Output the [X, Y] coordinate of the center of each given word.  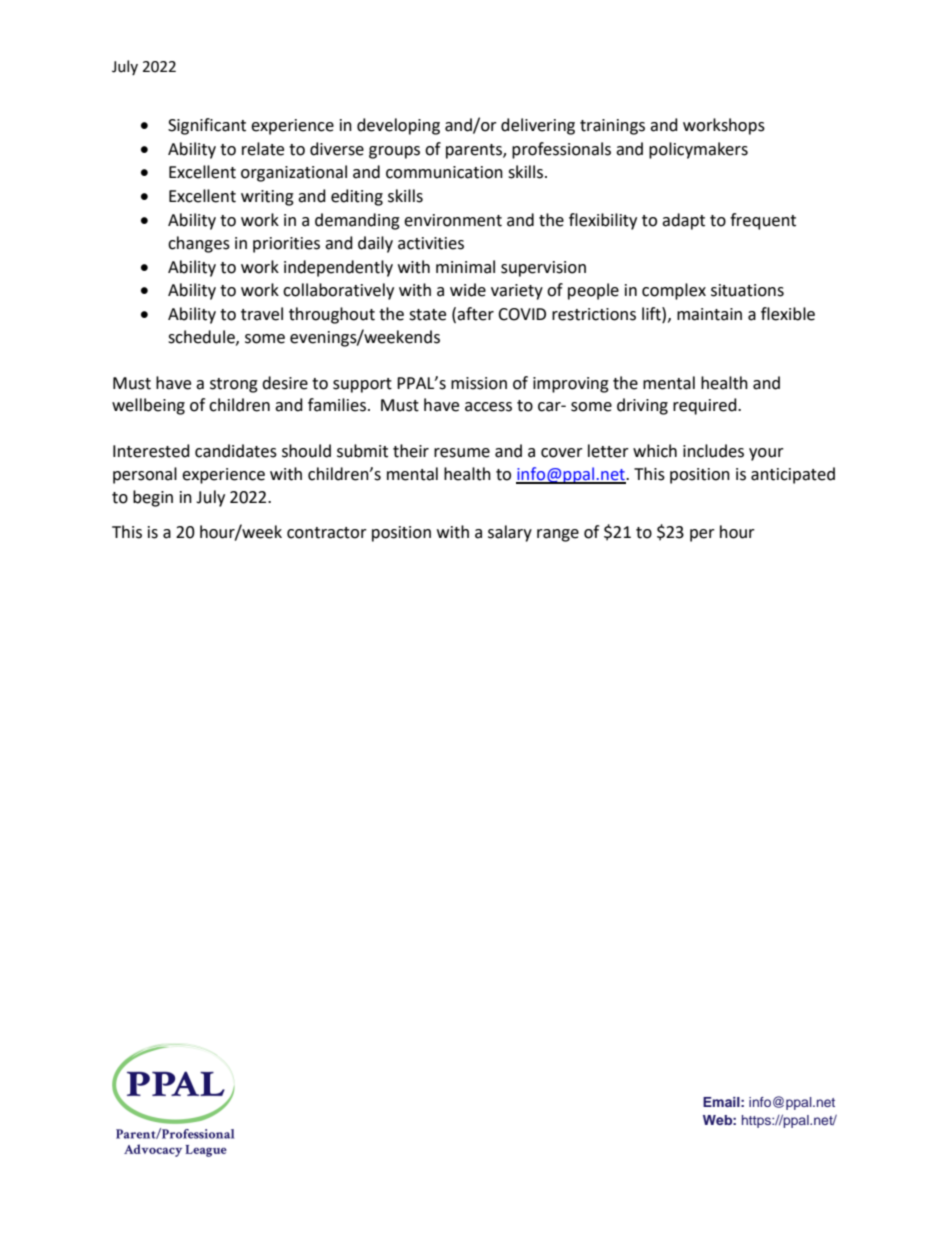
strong [234, 385]
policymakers [698, 150]
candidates [236, 451]
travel [262, 314]
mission [479, 383]
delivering [538, 126]
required [706, 406]
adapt [683, 221]
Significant [207, 126]
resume [462, 453]
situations [747, 290]
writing [267, 198]
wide [468, 290]
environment [453, 220]
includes [713, 451]
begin [153, 498]
